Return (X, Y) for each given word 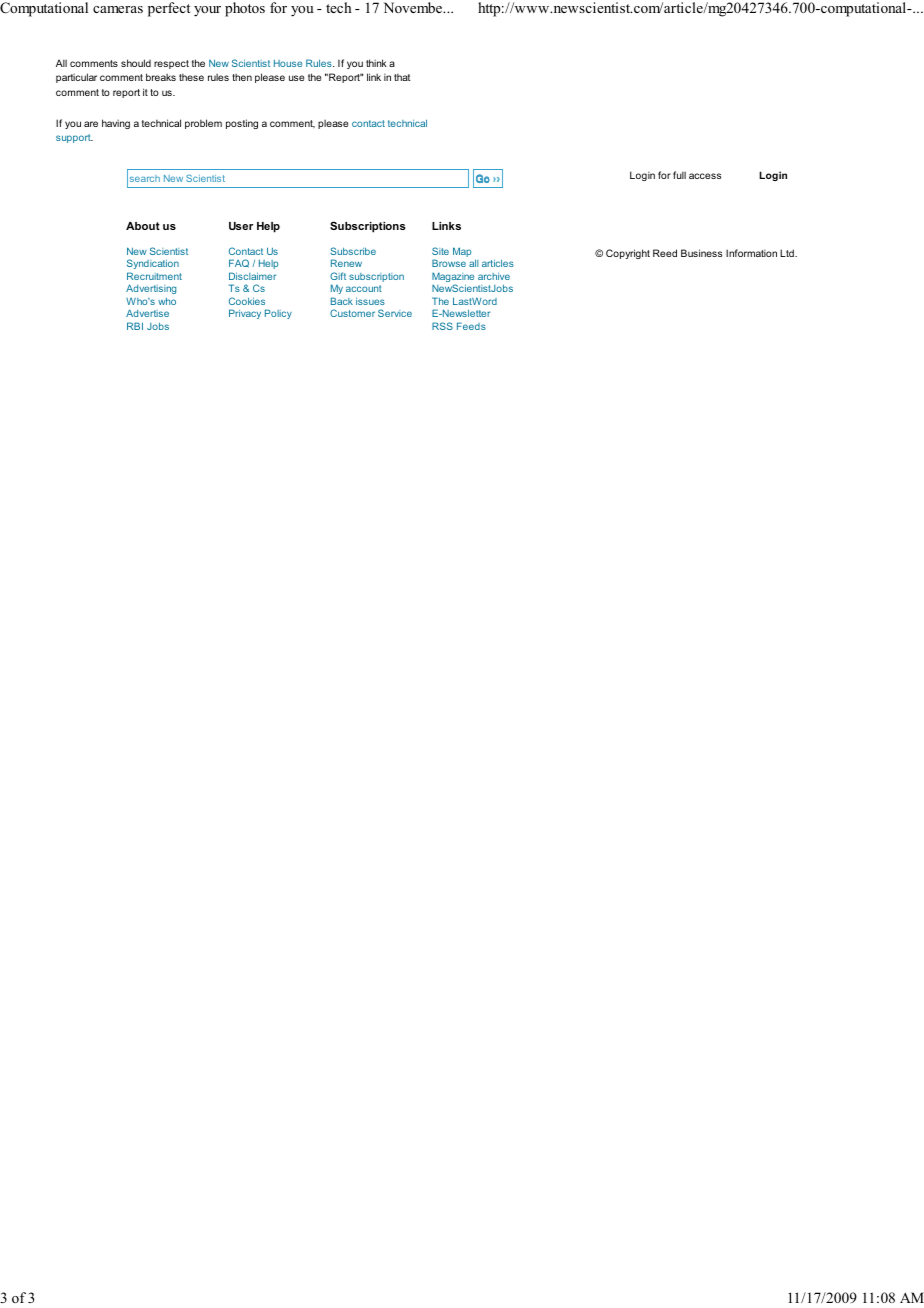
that (402, 77)
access (705, 176)
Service (395, 313)
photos (245, 9)
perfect (169, 9)
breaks (161, 77)
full (679, 175)
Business (701, 253)
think (376, 63)
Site (440, 251)
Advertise (147, 313)
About (143, 226)
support (74, 138)
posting (242, 124)
